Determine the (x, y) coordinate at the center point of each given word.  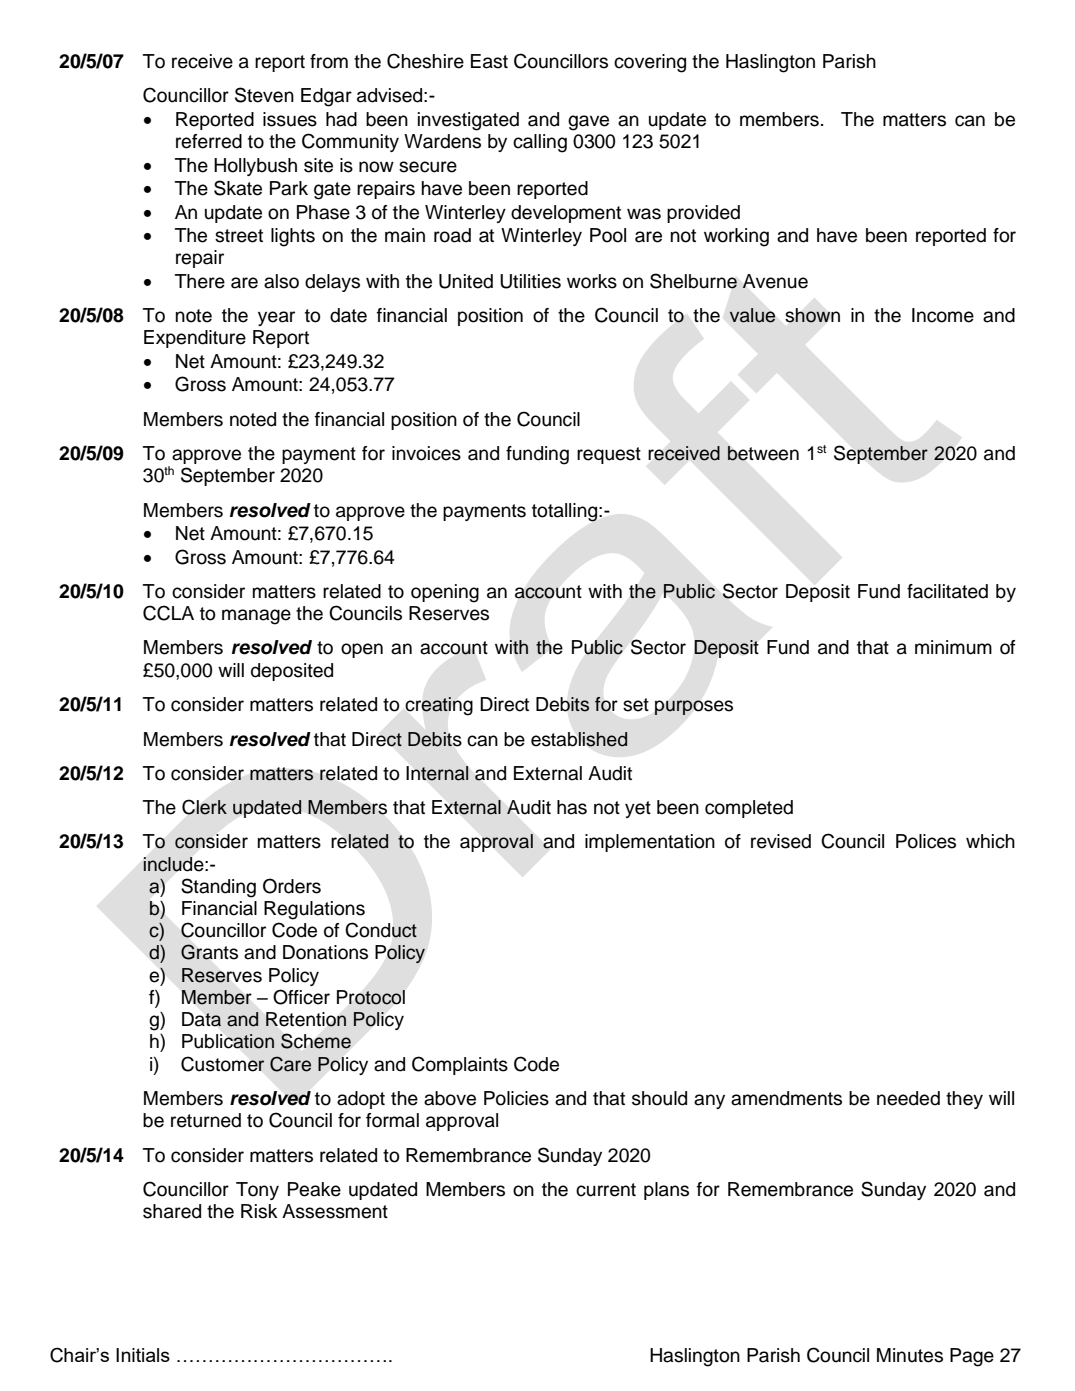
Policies (516, 1098)
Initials (143, 1355)
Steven (264, 95)
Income (943, 315)
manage (256, 617)
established (579, 739)
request (609, 455)
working (736, 237)
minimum (953, 647)
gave (588, 123)
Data (201, 1019)
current (606, 1190)
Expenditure (195, 339)
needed (908, 1098)
